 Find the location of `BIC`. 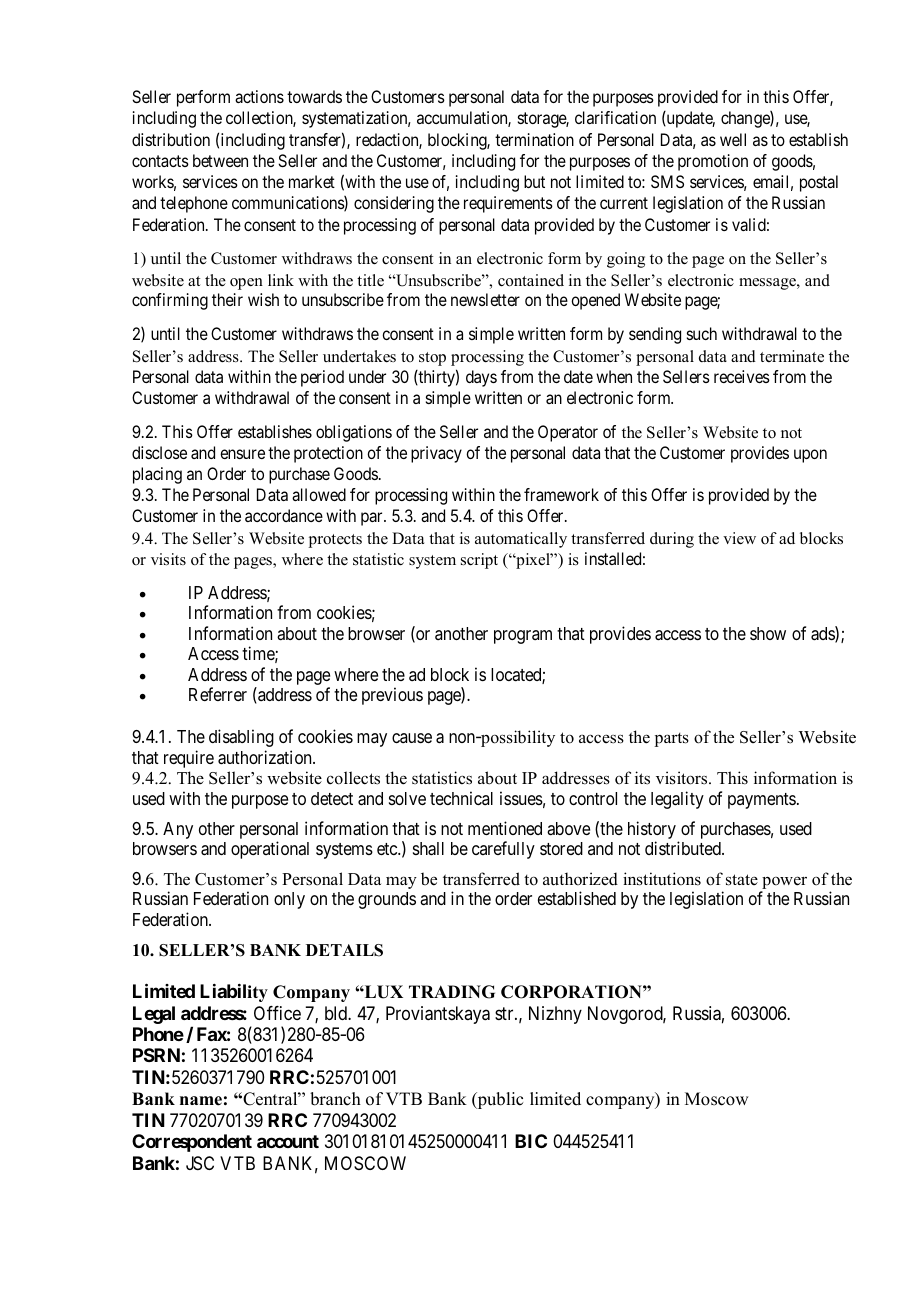

BIC is located at coordinates (531, 1141).
